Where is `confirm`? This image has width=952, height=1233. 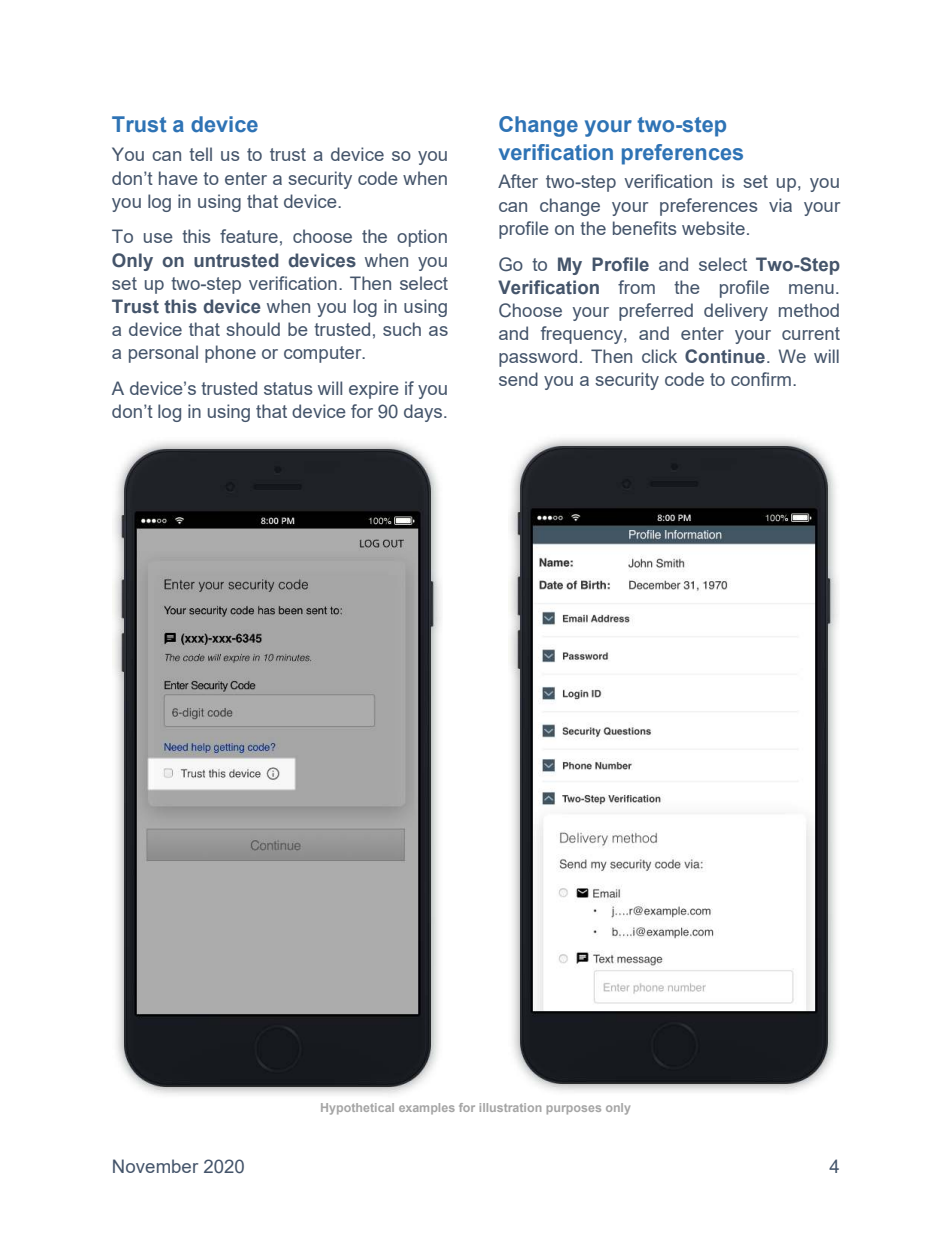
confirm is located at coordinates (761, 379).
